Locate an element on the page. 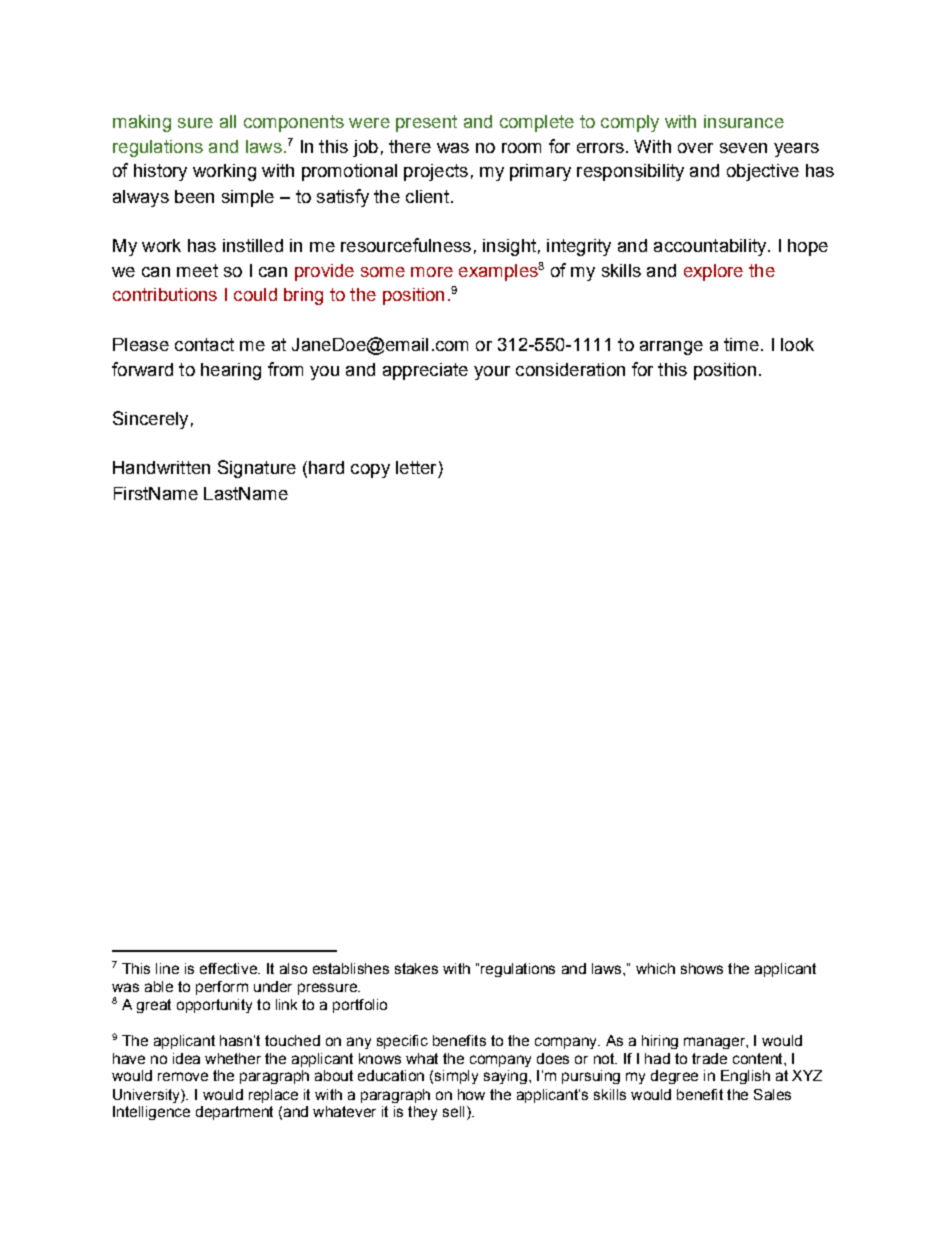  all is located at coordinates (228, 121).
